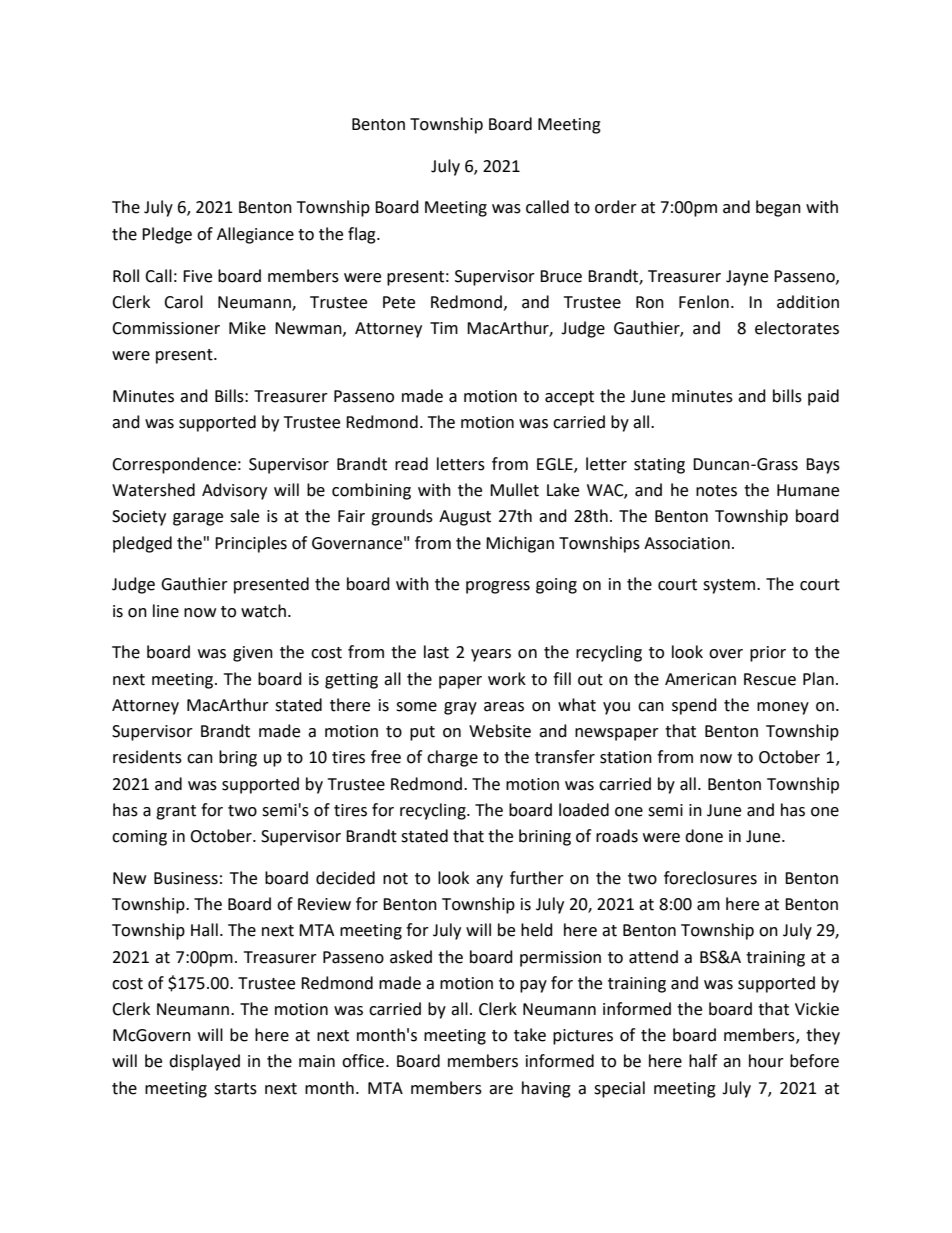  Describe the element at coordinates (253, 654) in the screenshot. I see `given` at that location.
